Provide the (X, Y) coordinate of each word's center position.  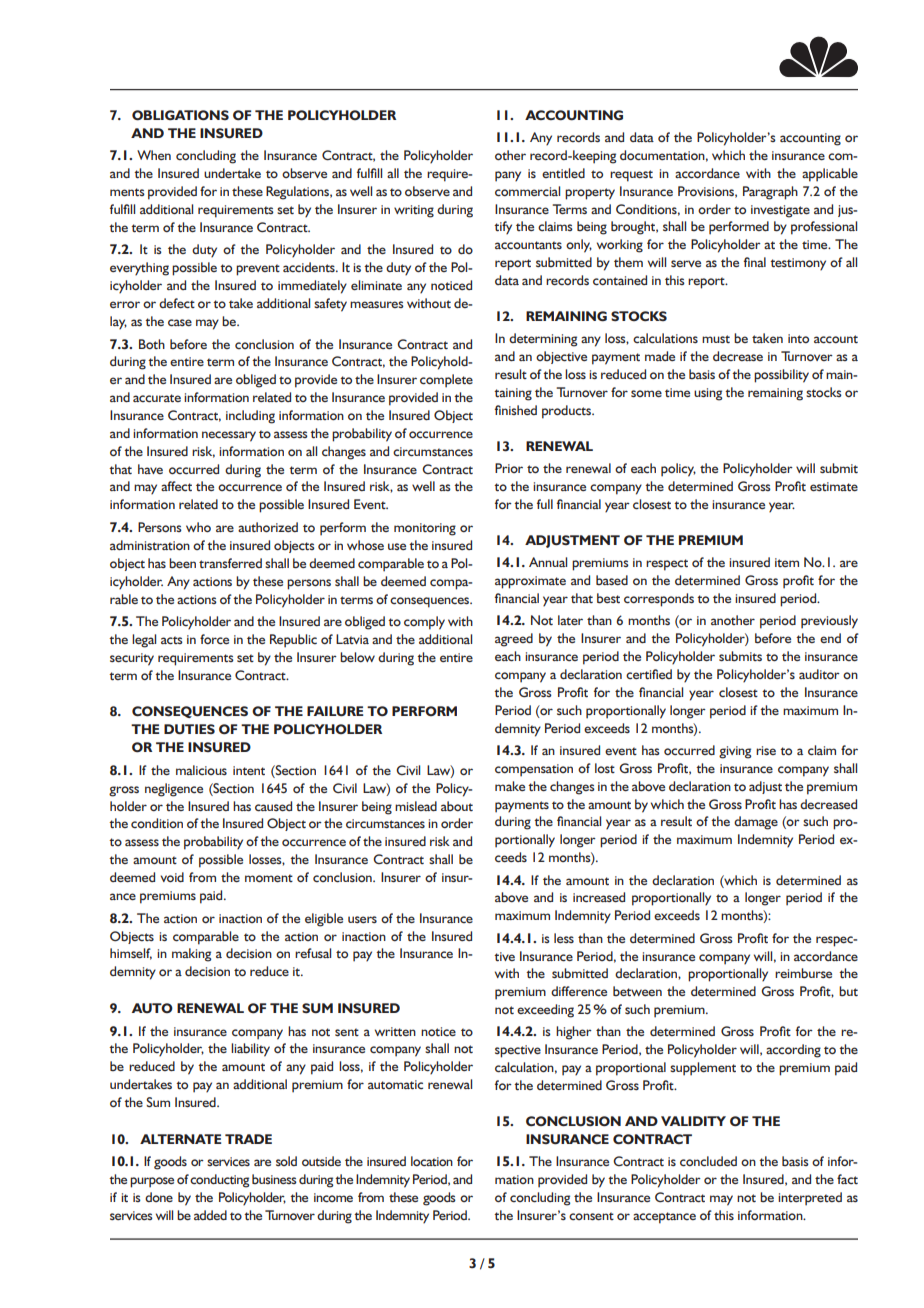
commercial (527, 191)
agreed (514, 640)
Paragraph (770, 193)
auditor (819, 674)
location (432, 1161)
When (154, 155)
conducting (219, 1181)
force (214, 639)
